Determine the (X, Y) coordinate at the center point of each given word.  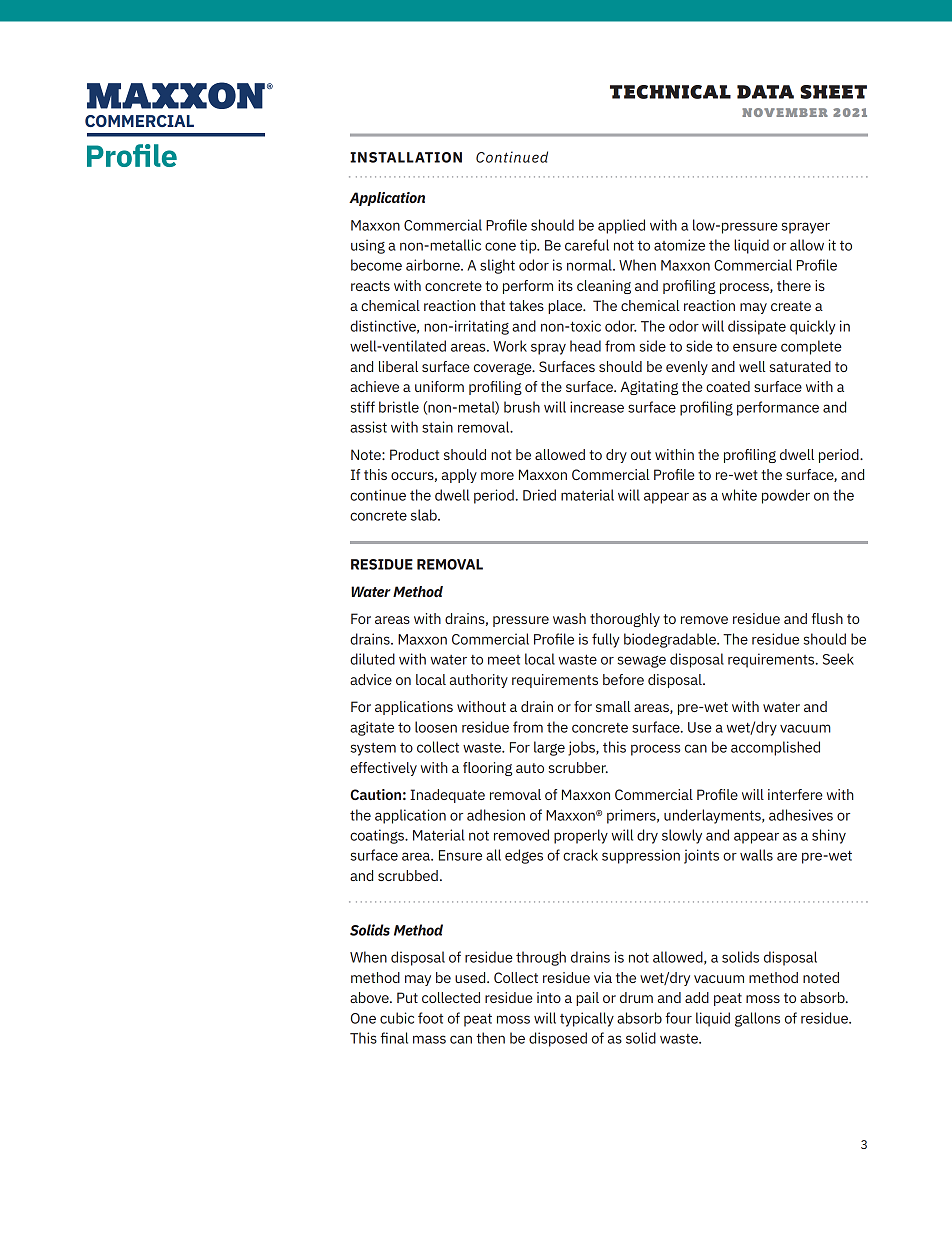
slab (425, 515)
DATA (765, 92)
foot (430, 1018)
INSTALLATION (406, 157)
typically (587, 1019)
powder (786, 496)
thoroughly (625, 620)
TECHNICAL (670, 92)
